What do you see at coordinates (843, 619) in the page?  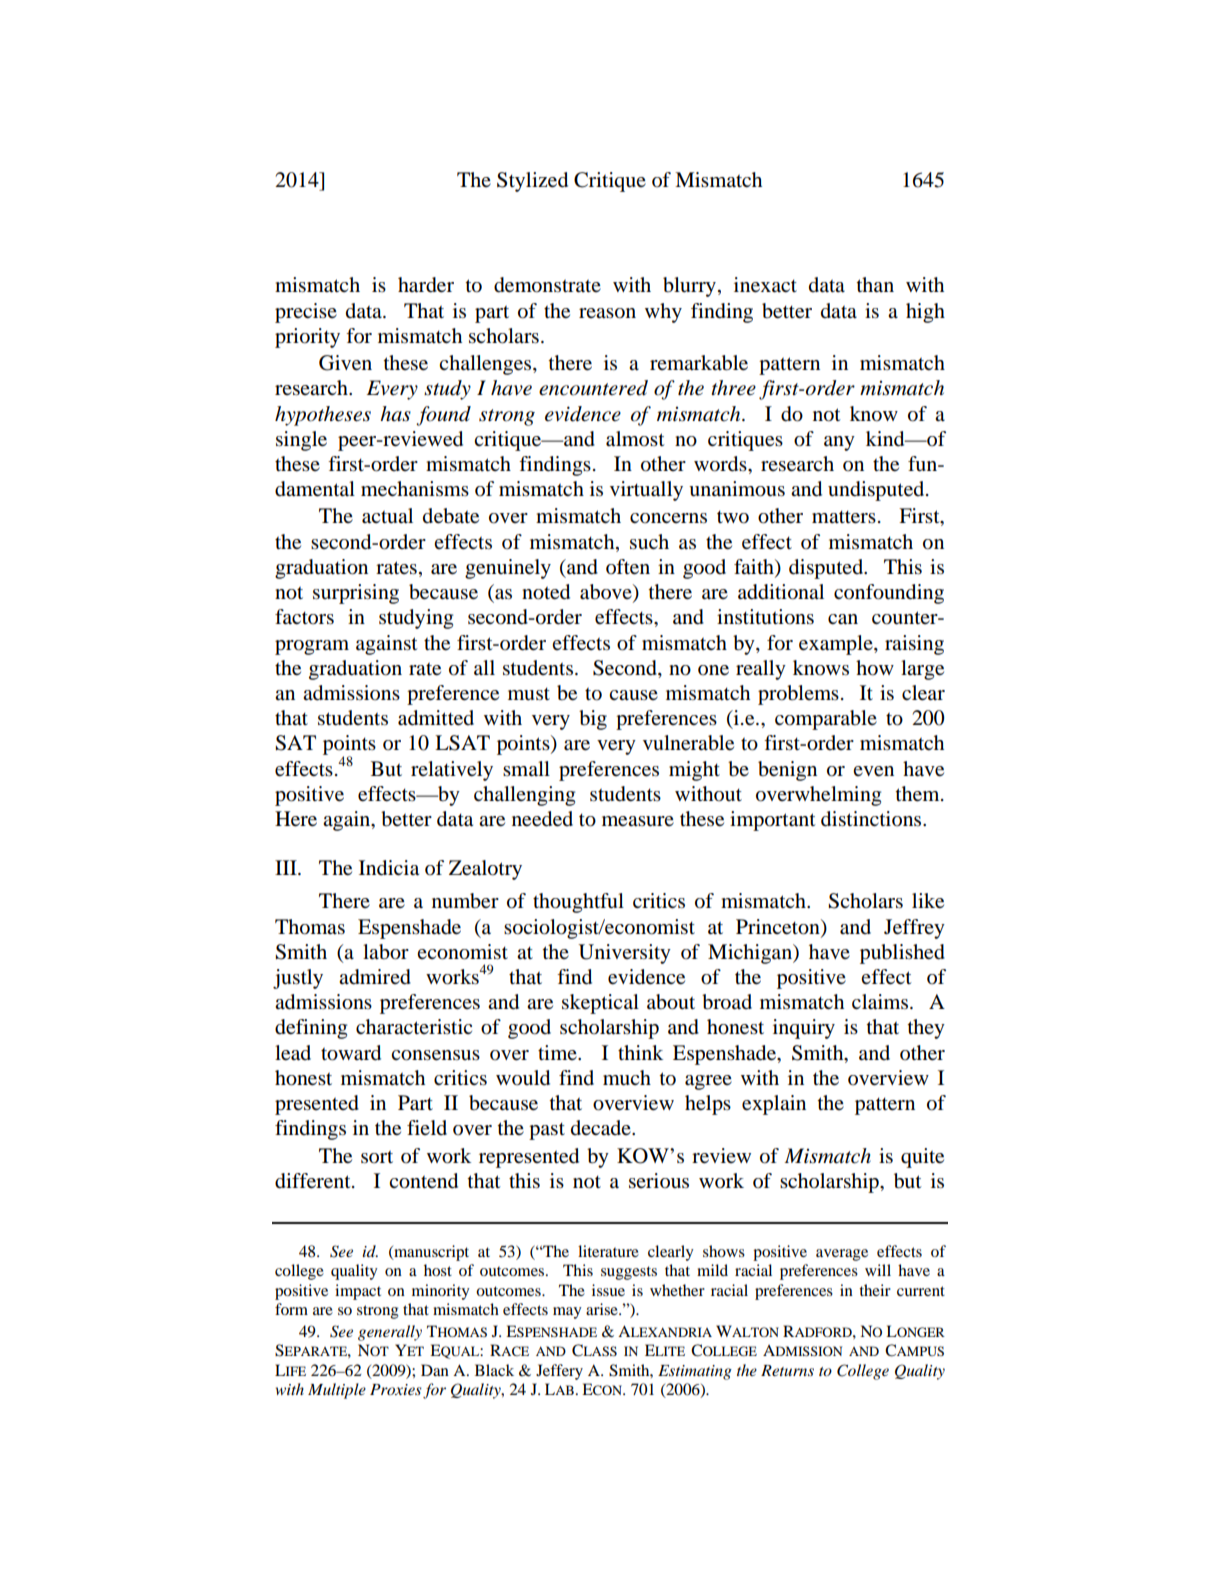 I see `can` at bounding box center [843, 619].
